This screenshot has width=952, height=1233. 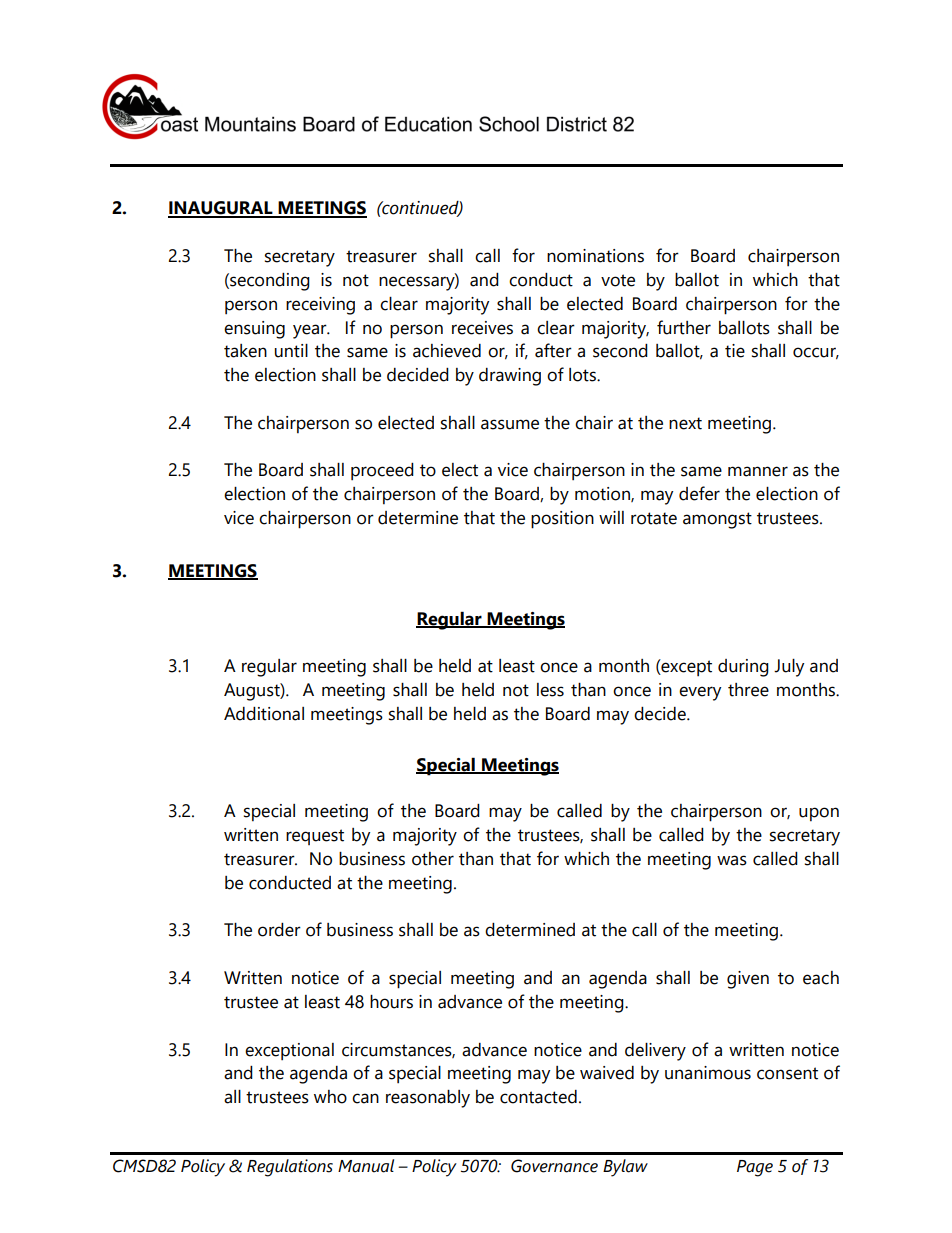 What do you see at coordinates (264, 714) in the screenshot?
I see `Additional` at bounding box center [264, 714].
